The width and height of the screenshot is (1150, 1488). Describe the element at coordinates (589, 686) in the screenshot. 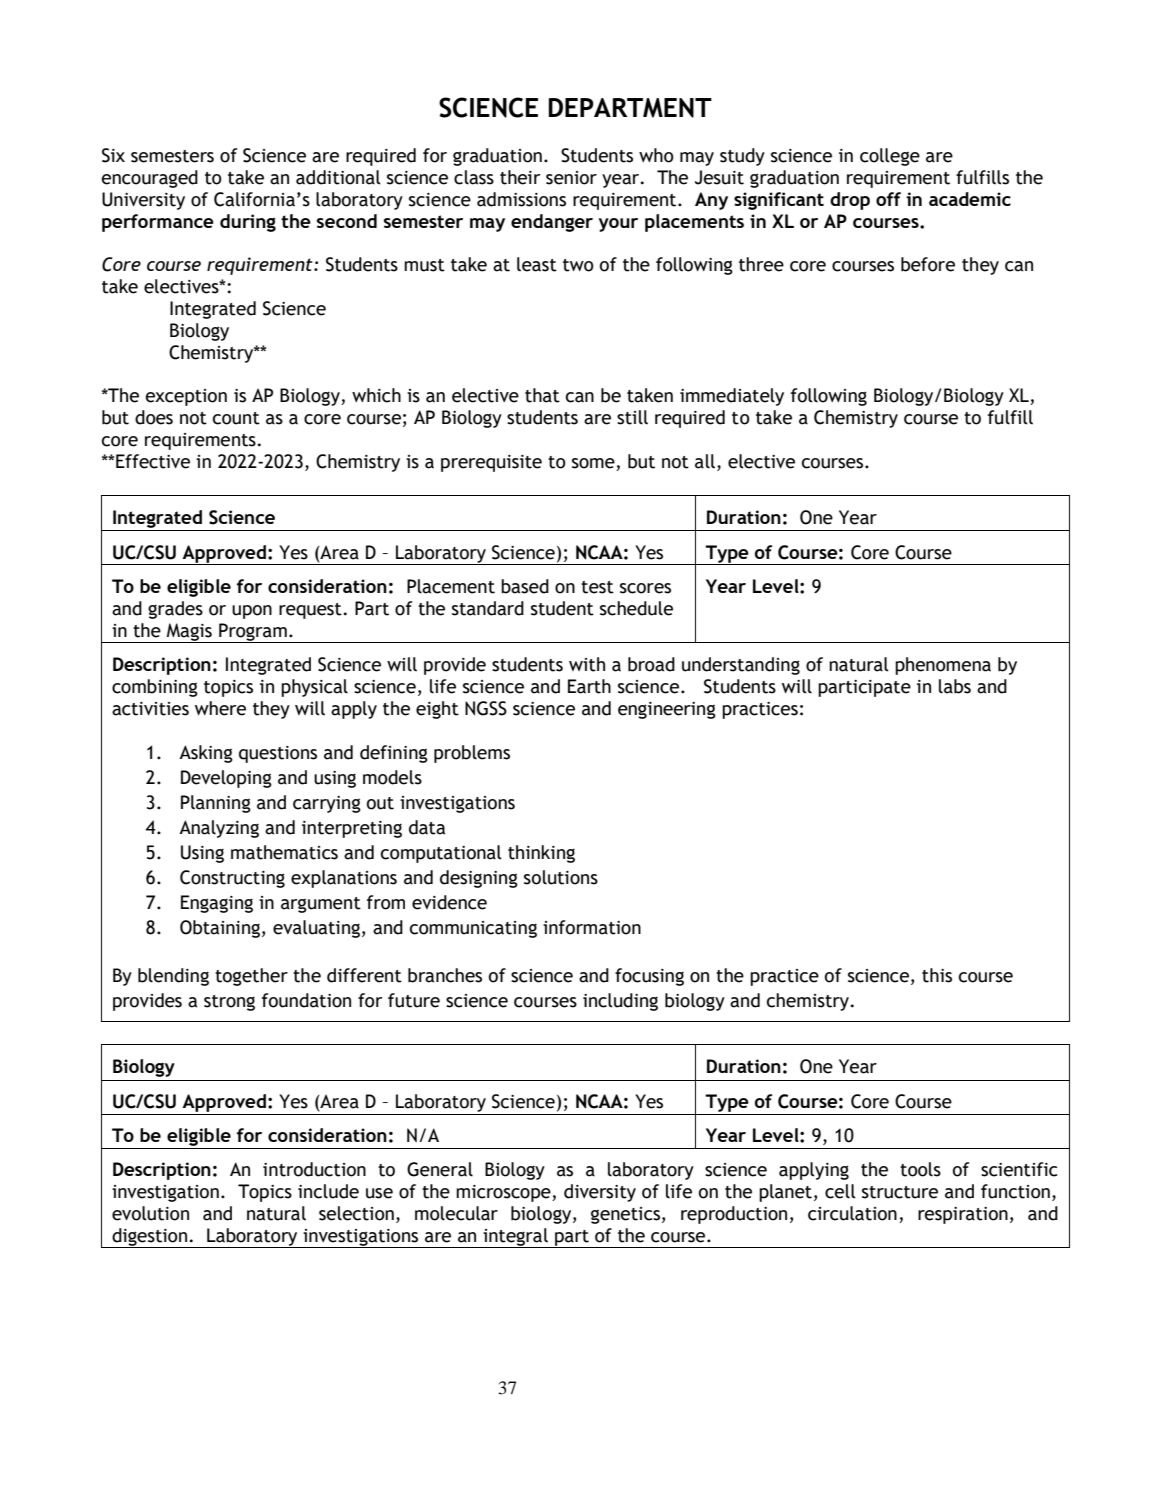

I see `Earth` at that location.
